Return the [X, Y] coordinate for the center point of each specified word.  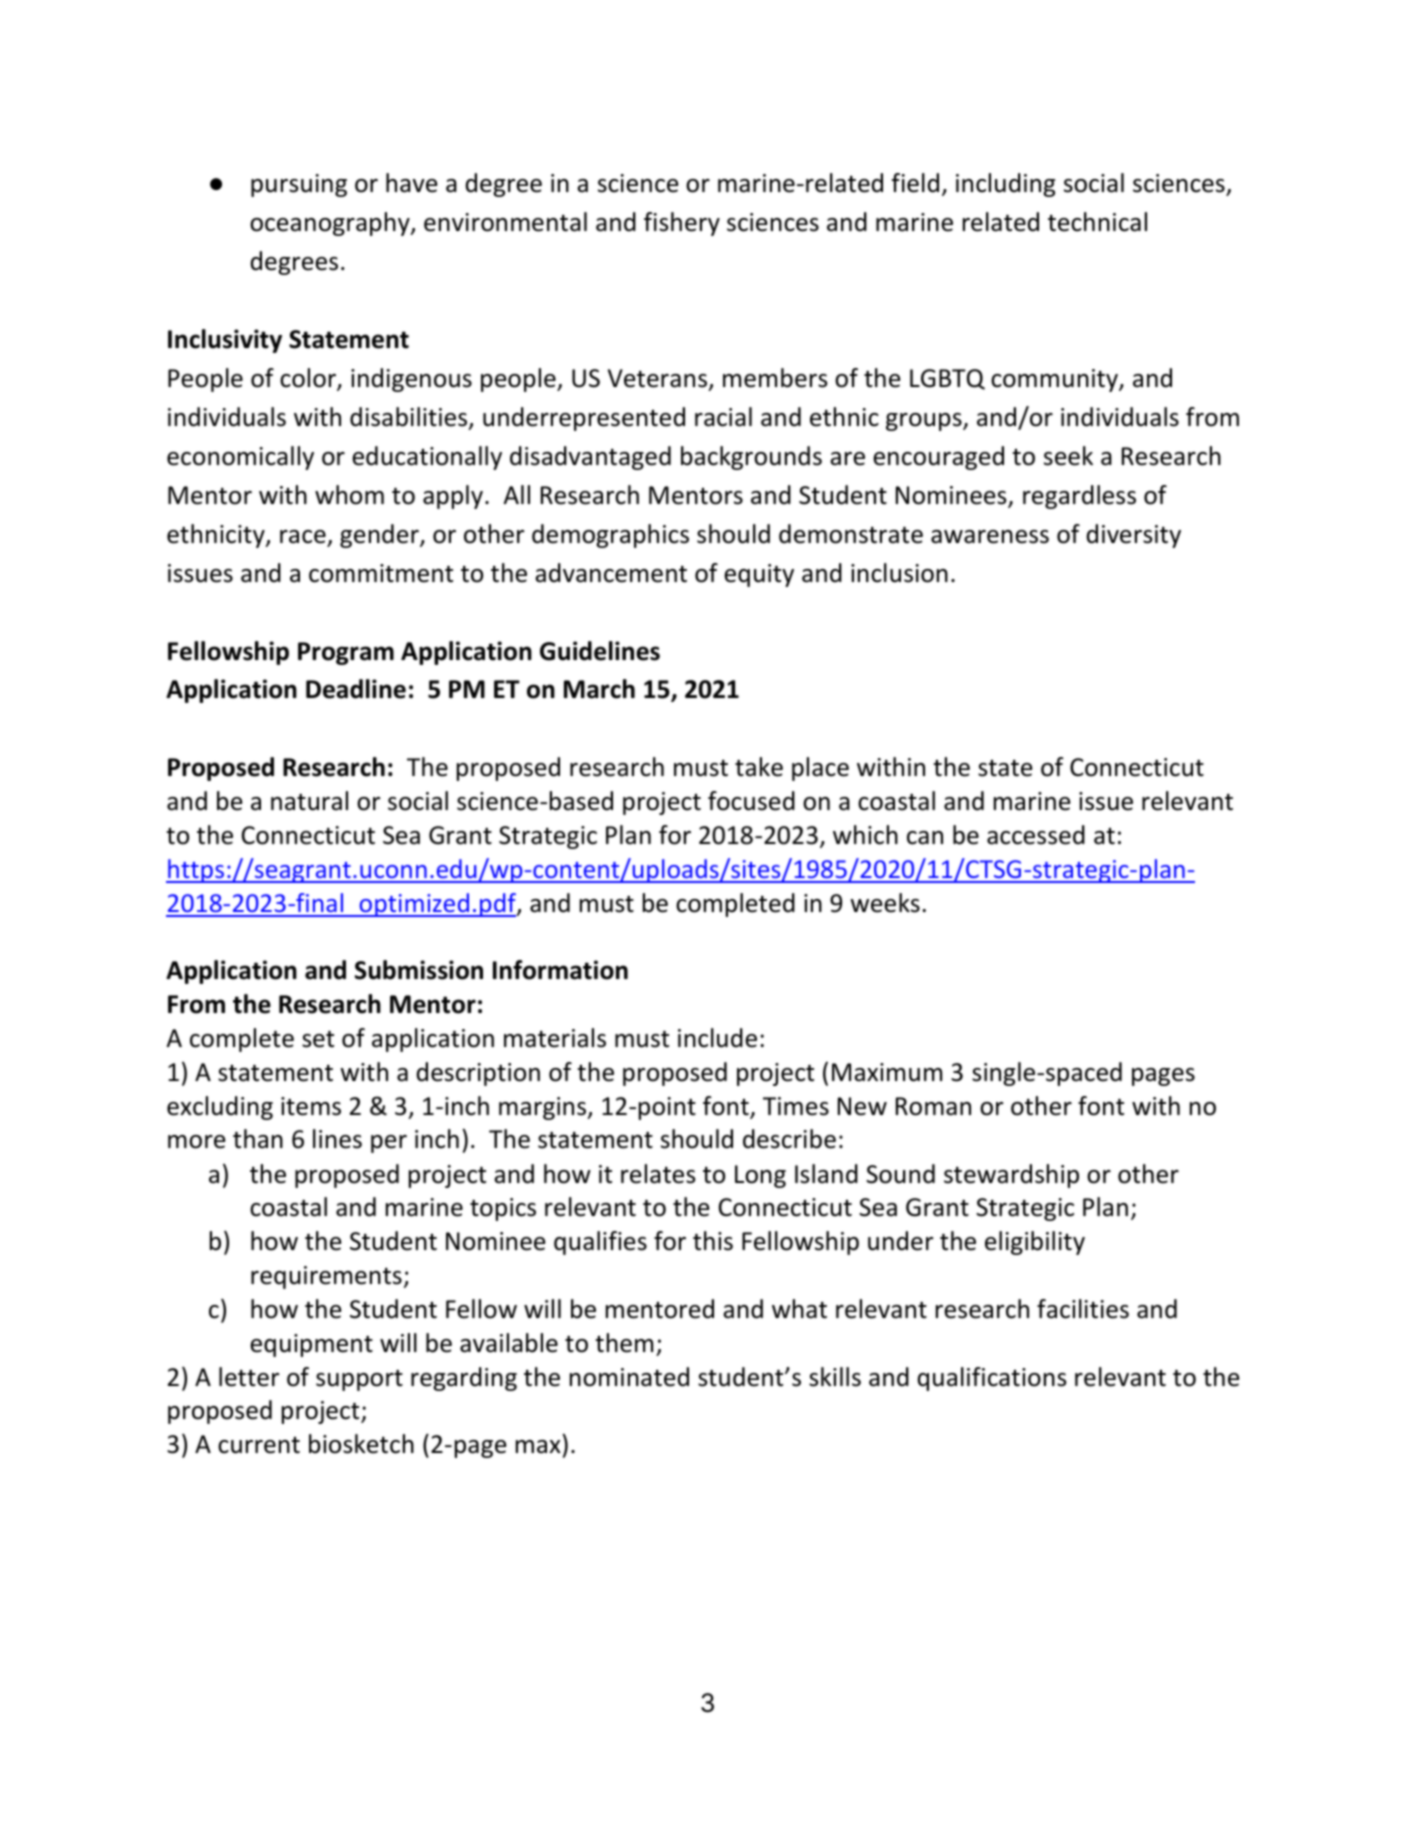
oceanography [331, 224]
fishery [682, 224]
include [717, 1038]
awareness [990, 537]
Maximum [887, 1072]
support [359, 1380]
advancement [611, 573]
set [318, 1039]
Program [346, 653]
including [1005, 185]
